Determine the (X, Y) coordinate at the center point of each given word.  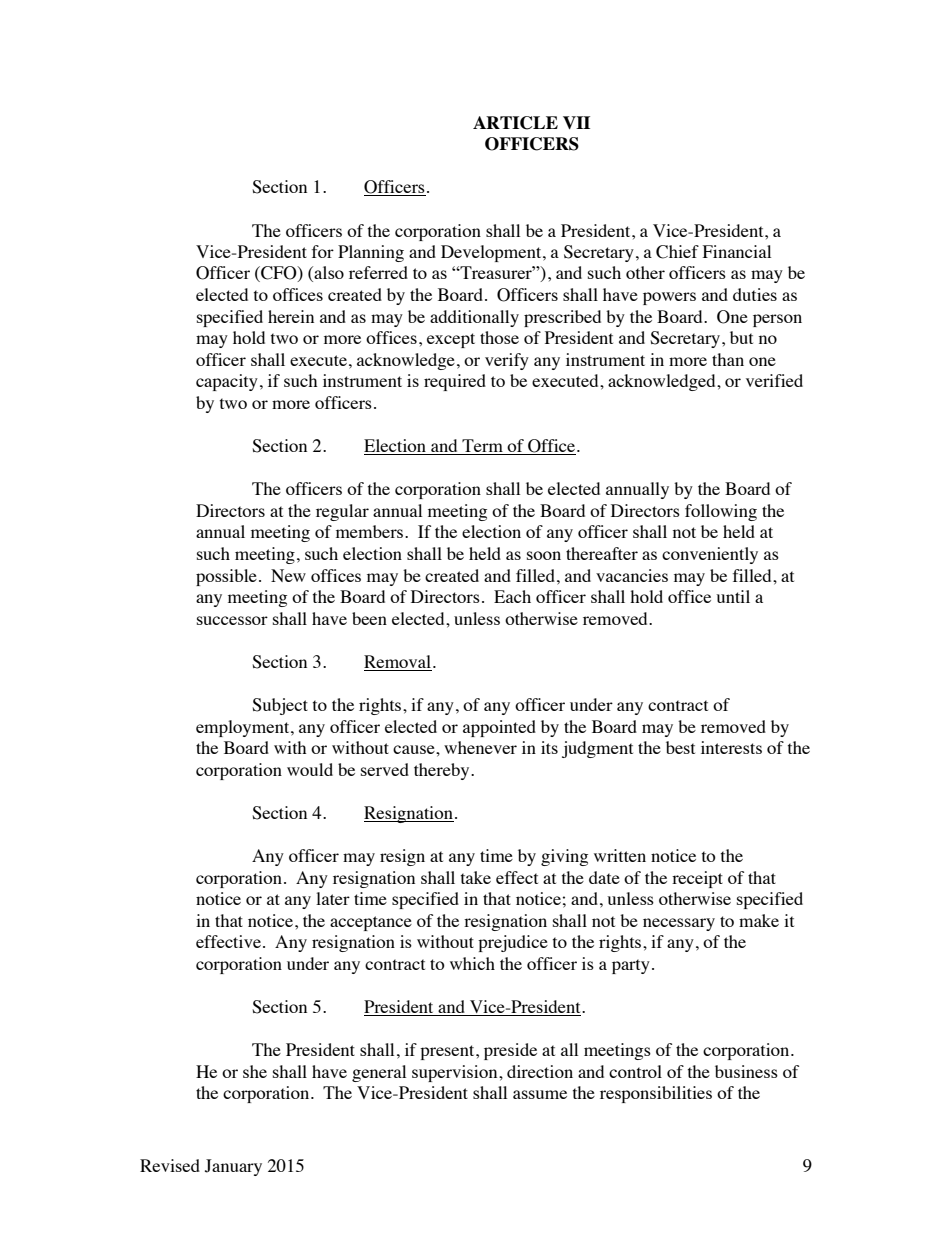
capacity (227, 382)
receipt (697, 879)
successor (232, 620)
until (733, 596)
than (728, 359)
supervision (456, 1073)
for (323, 251)
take (476, 877)
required (455, 382)
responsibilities (656, 1094)
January (233, 1167)
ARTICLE (515, 123)
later (333, 898)
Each (512, 596)
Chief (677, 252)
